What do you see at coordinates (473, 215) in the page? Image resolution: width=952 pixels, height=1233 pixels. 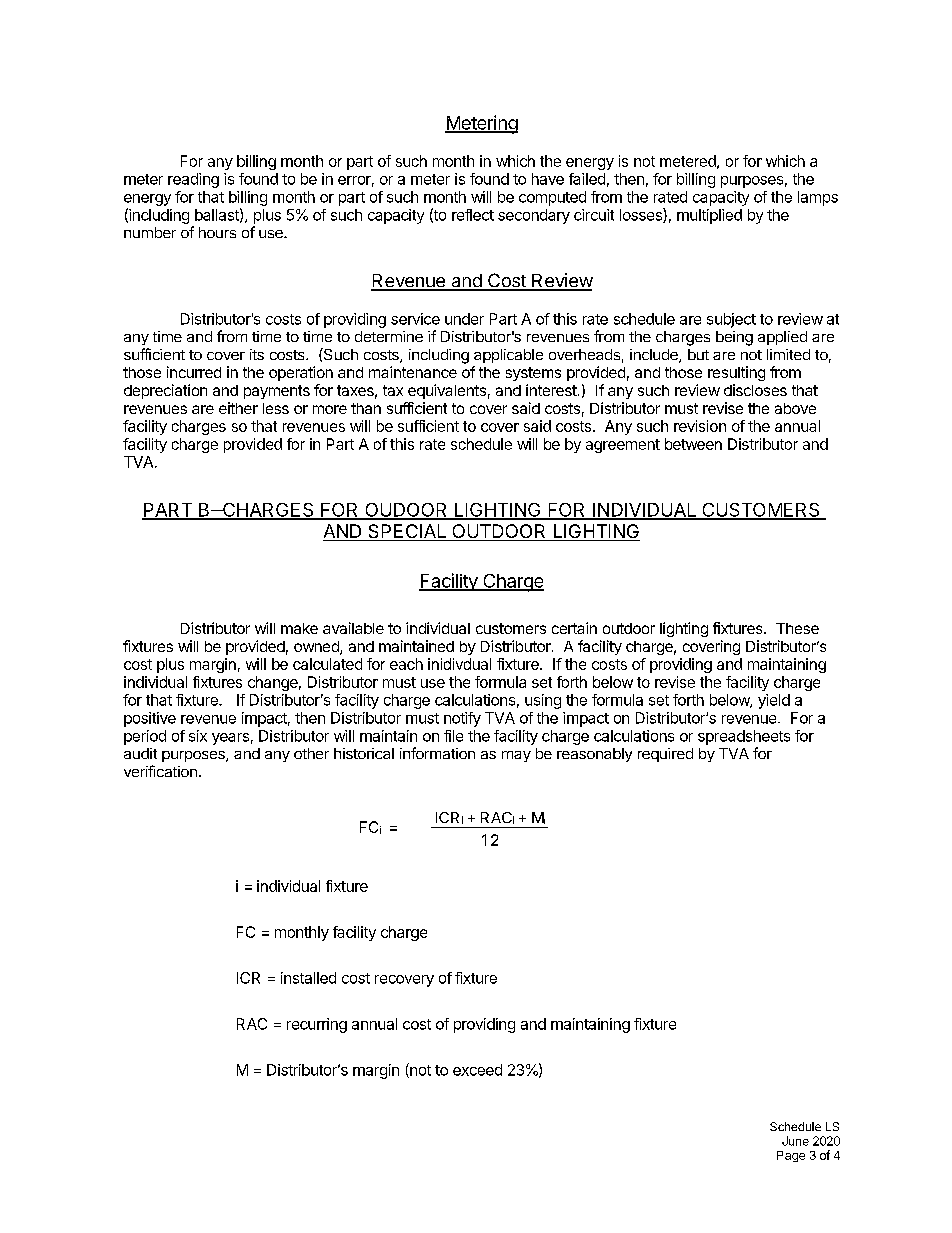 I see `reflect` at bounding box center [473, 215].
